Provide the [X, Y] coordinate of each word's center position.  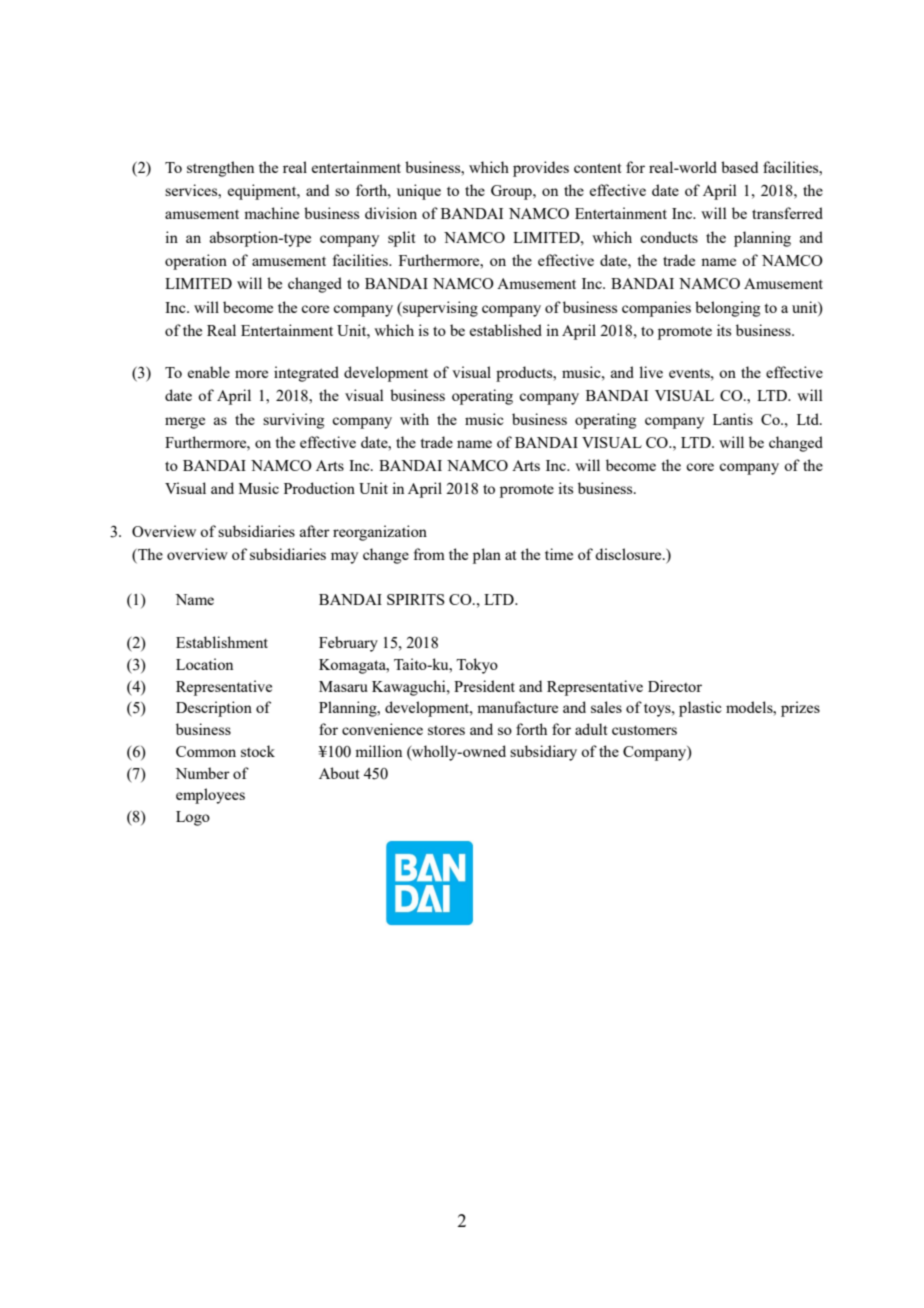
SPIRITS [416, 599]
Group [512, 192]
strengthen [220, 169]
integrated [306, 374]
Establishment [222, 642]
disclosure [629, 554]
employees [210, 796]
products [525, 374]
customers [644, 730]
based [739, 167]
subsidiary [543, 753]
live [651, 372]
